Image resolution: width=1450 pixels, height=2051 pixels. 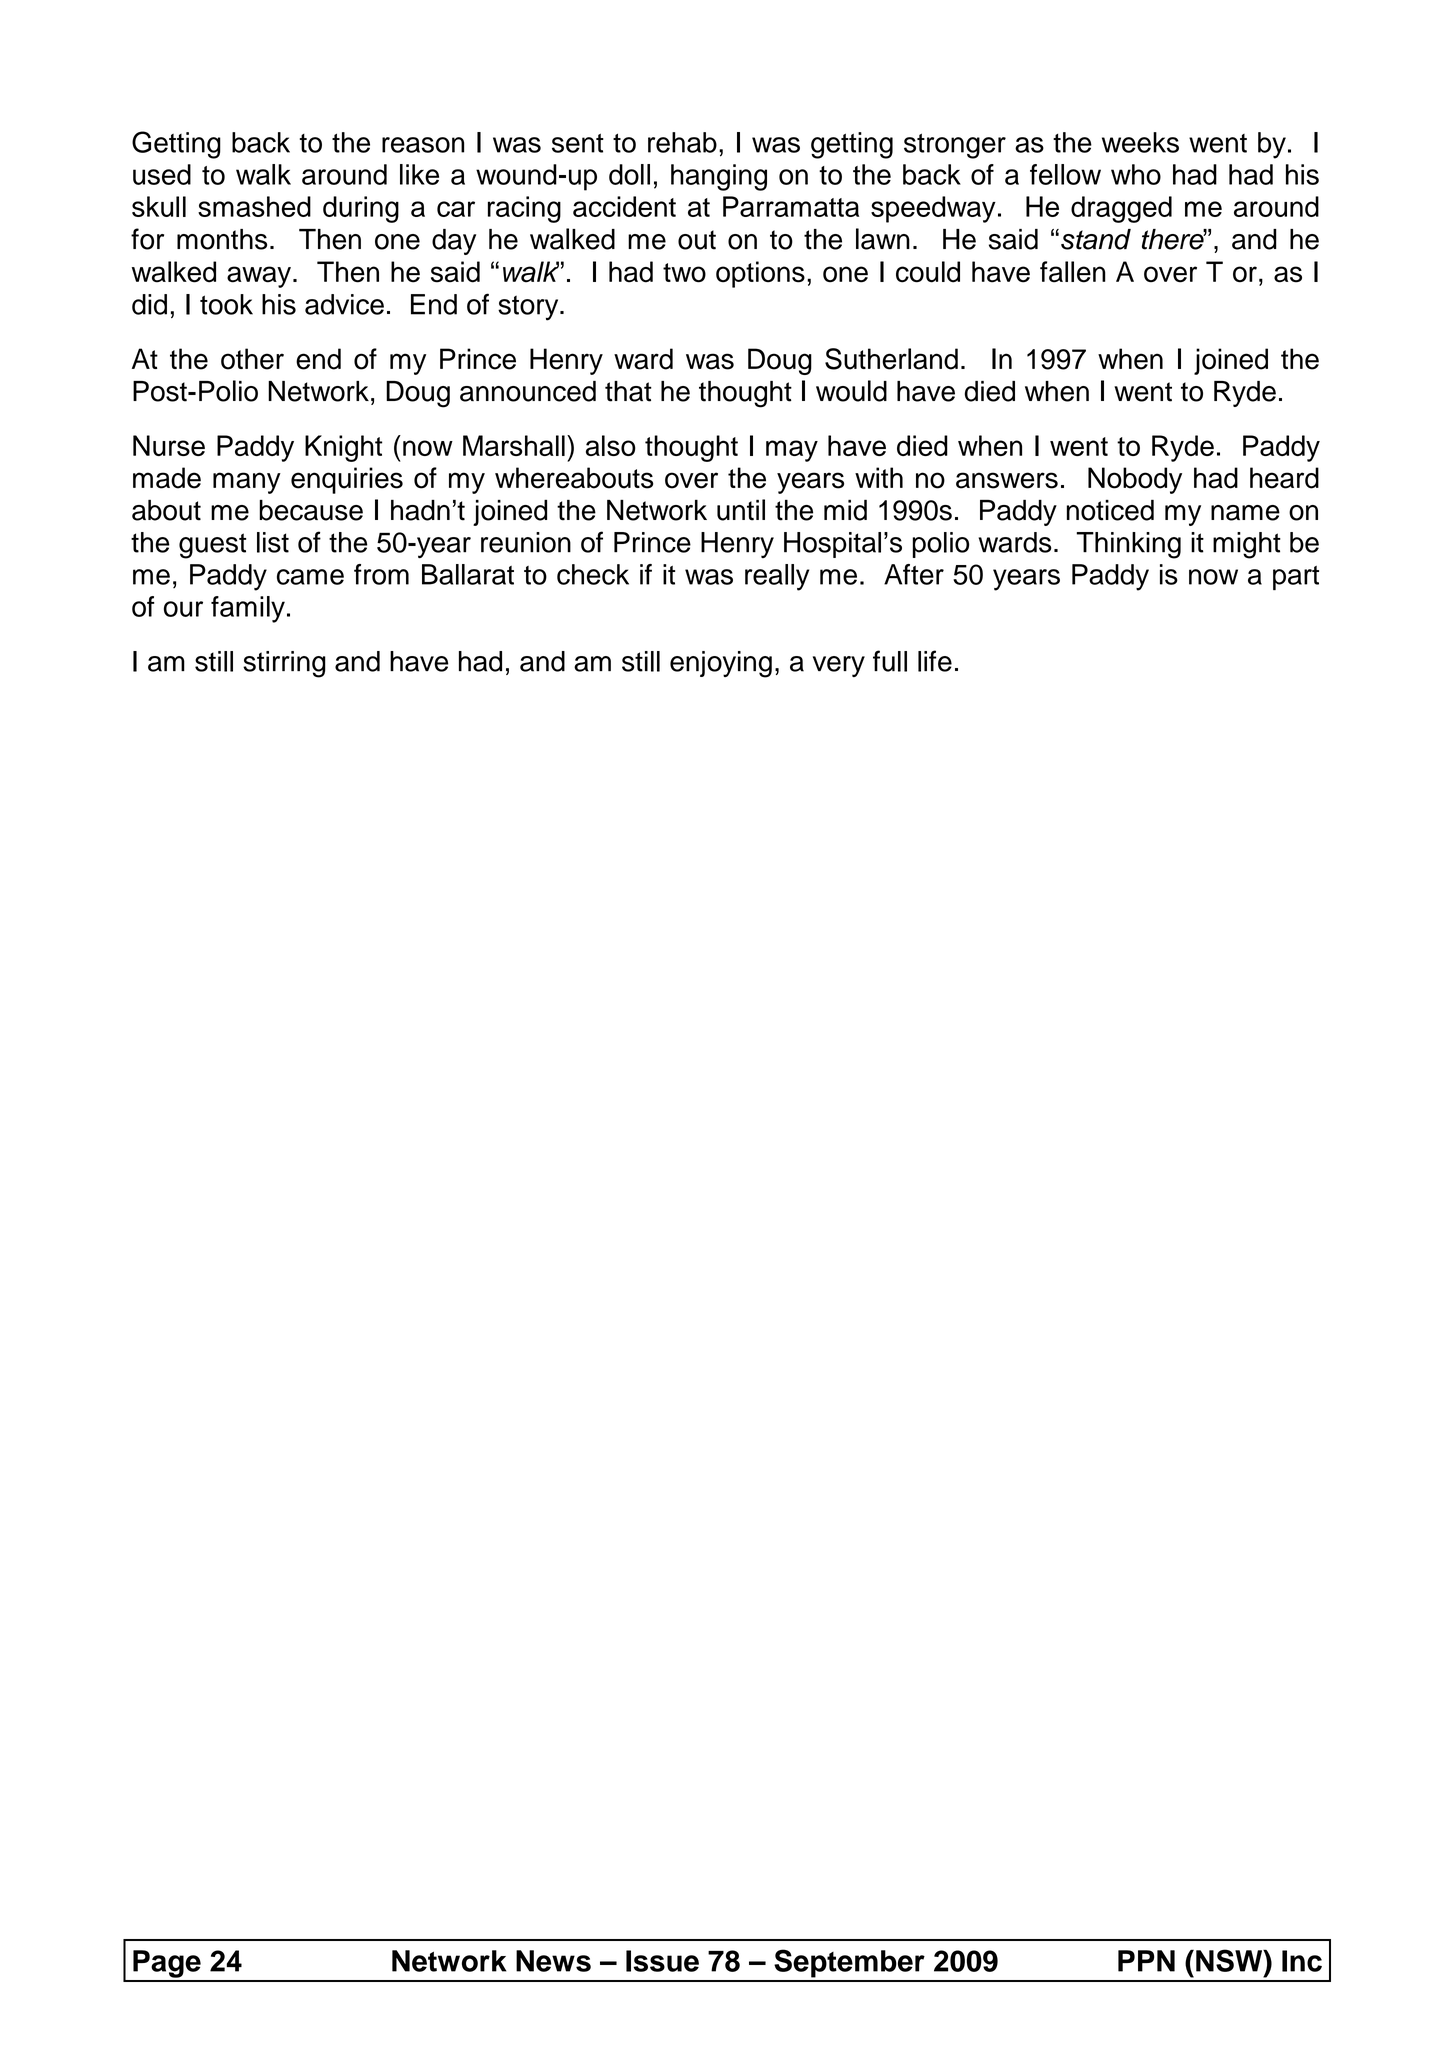 What do you see at coordinates (248, 609) in the screenshot?
I see `family` at bounding box center [248, 609].
